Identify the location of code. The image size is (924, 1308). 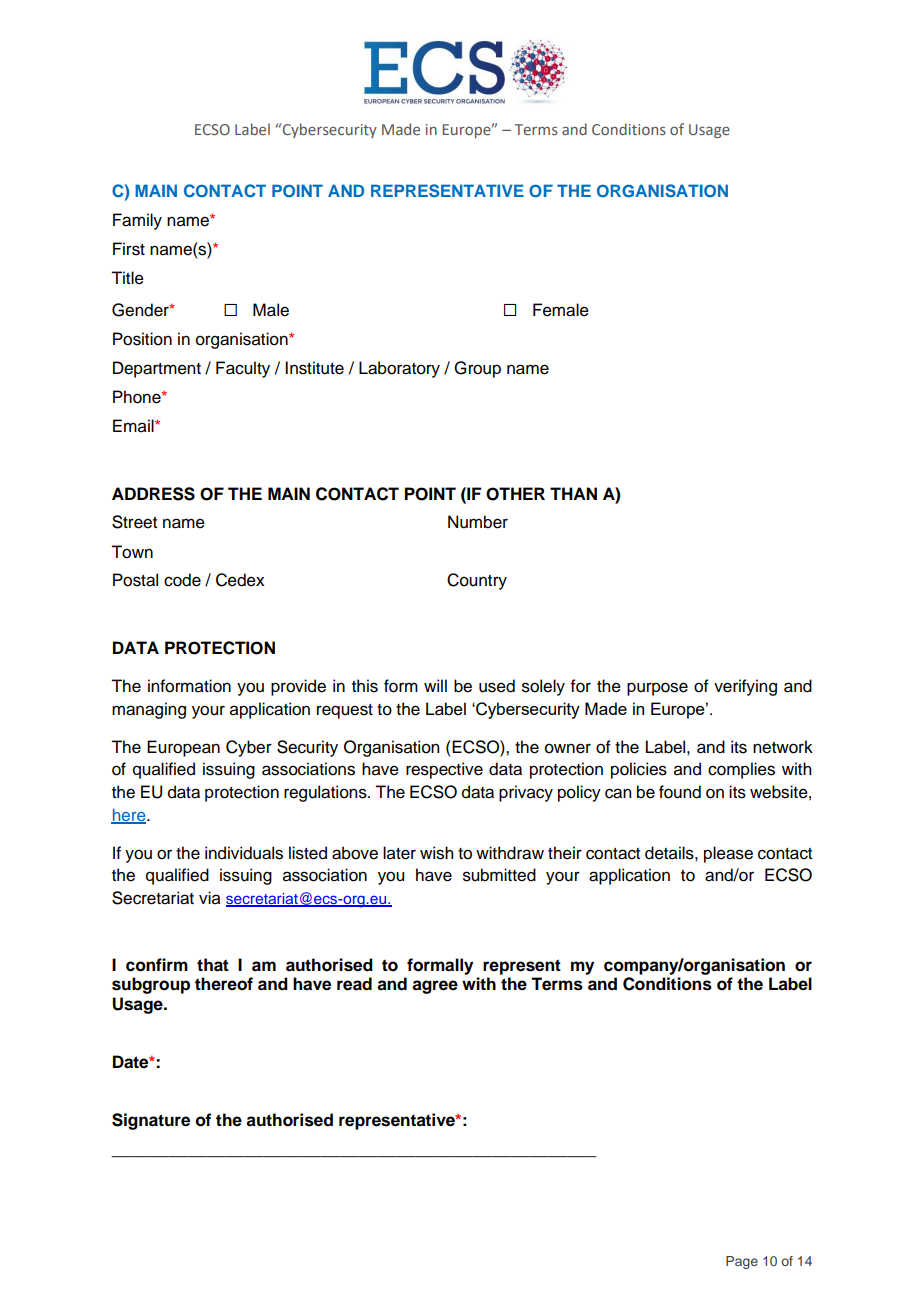
(182, 580).
